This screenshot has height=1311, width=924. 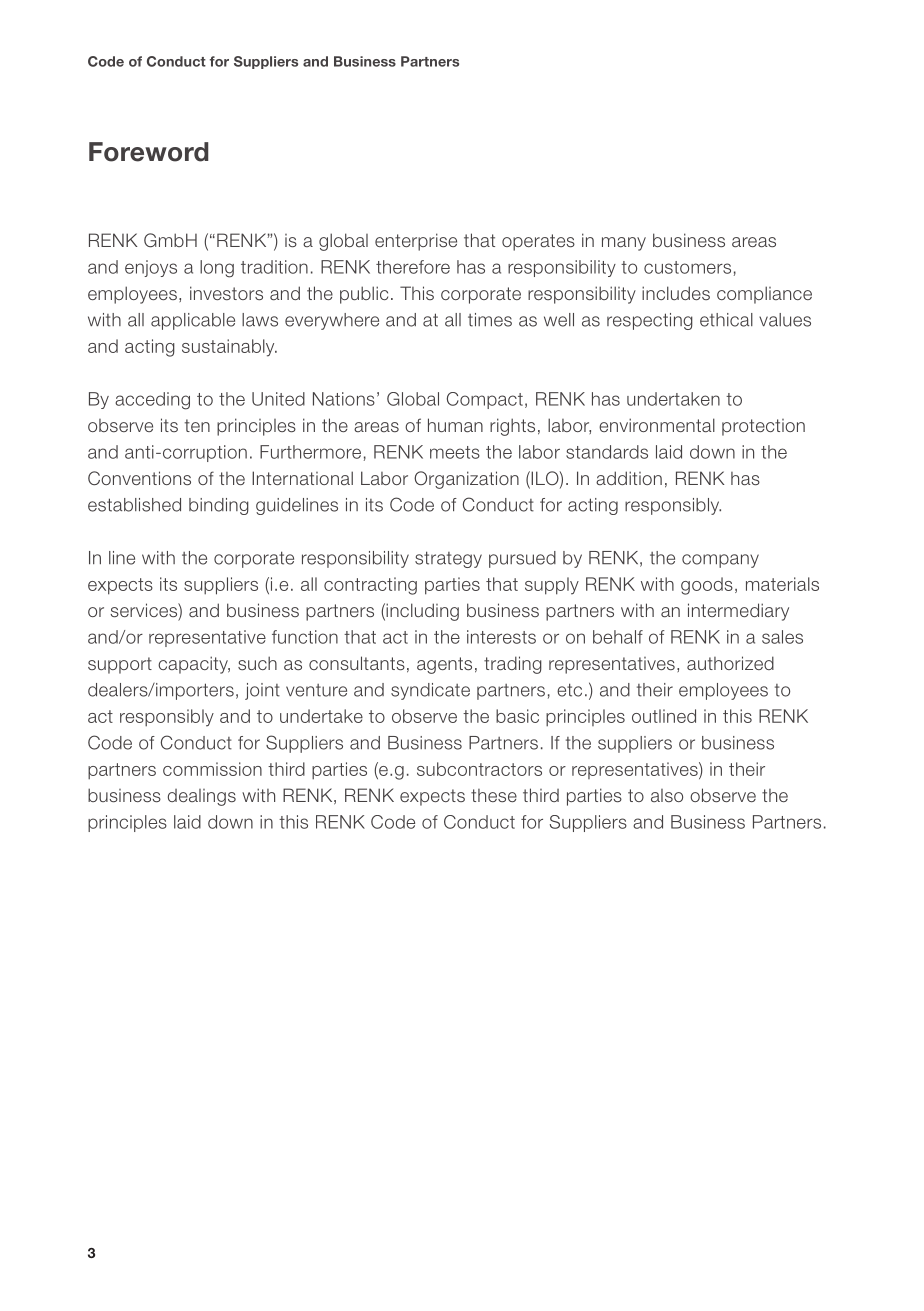 I want to click on many, so click(x=624, y=244).
